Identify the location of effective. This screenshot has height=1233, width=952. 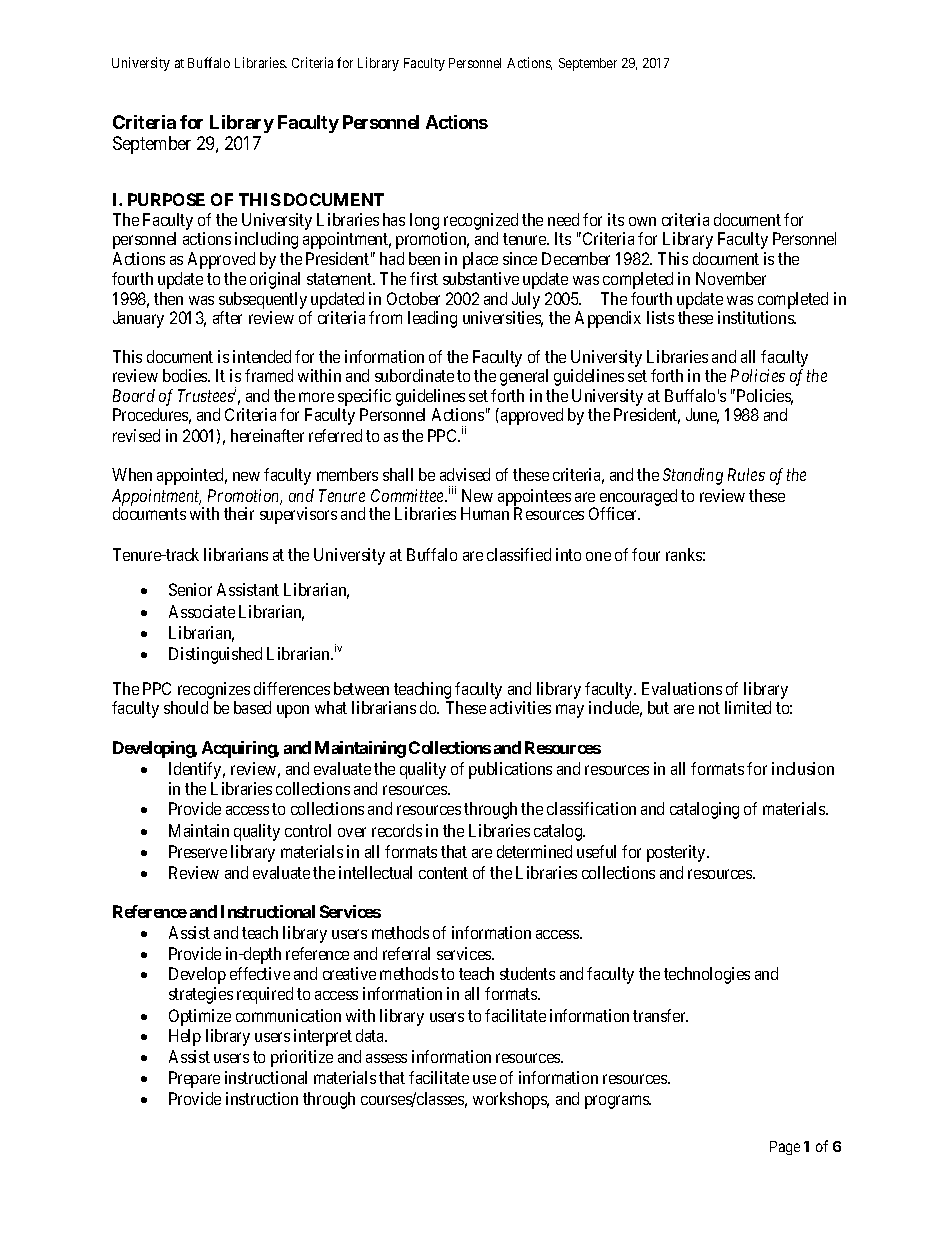
(260, 973).
